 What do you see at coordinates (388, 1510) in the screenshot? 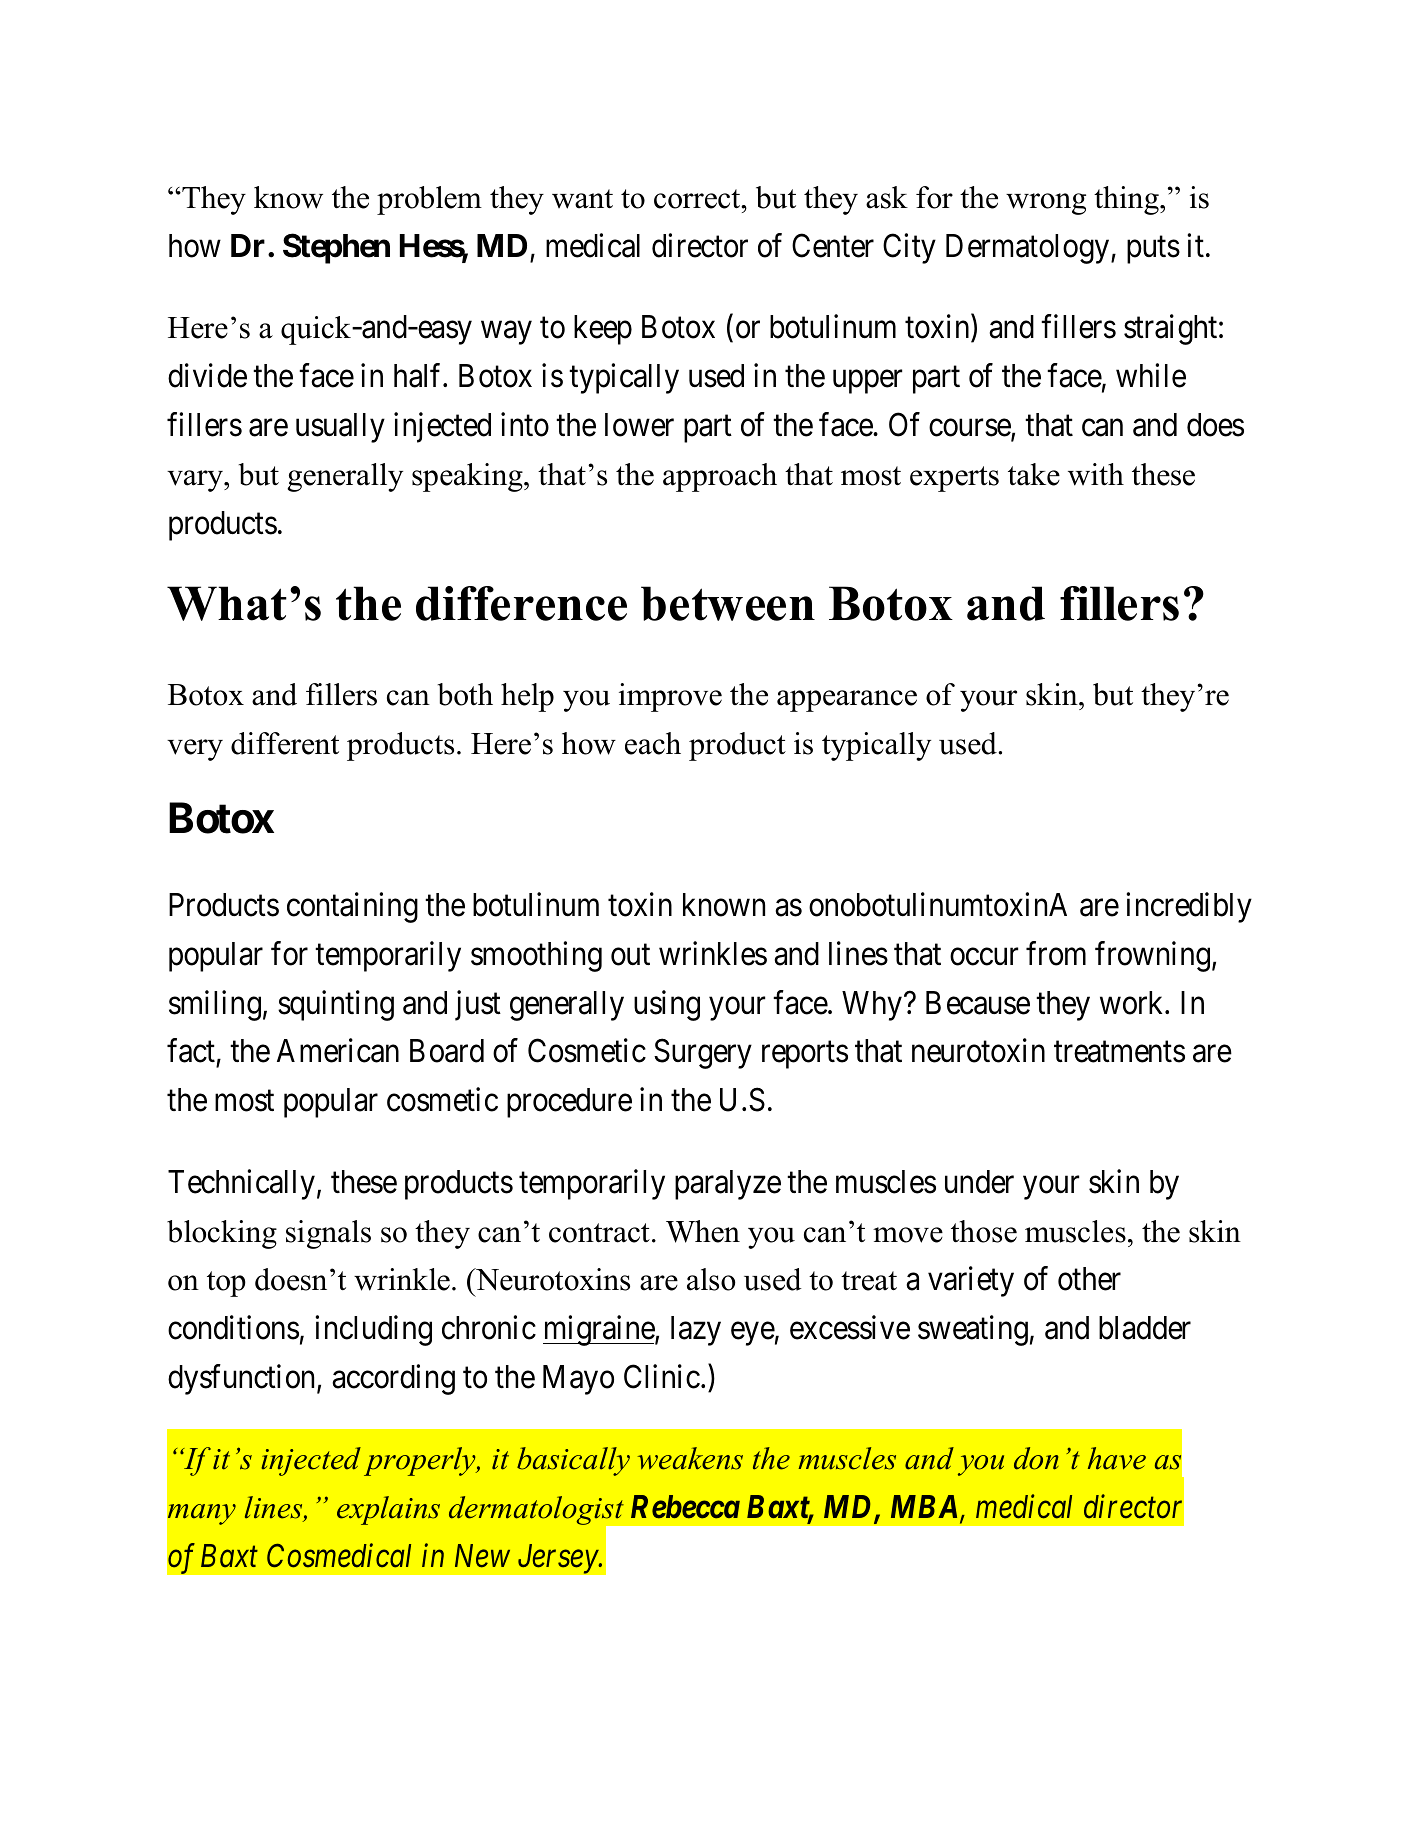
I see `explains` at bounding box center [388, 1510].
